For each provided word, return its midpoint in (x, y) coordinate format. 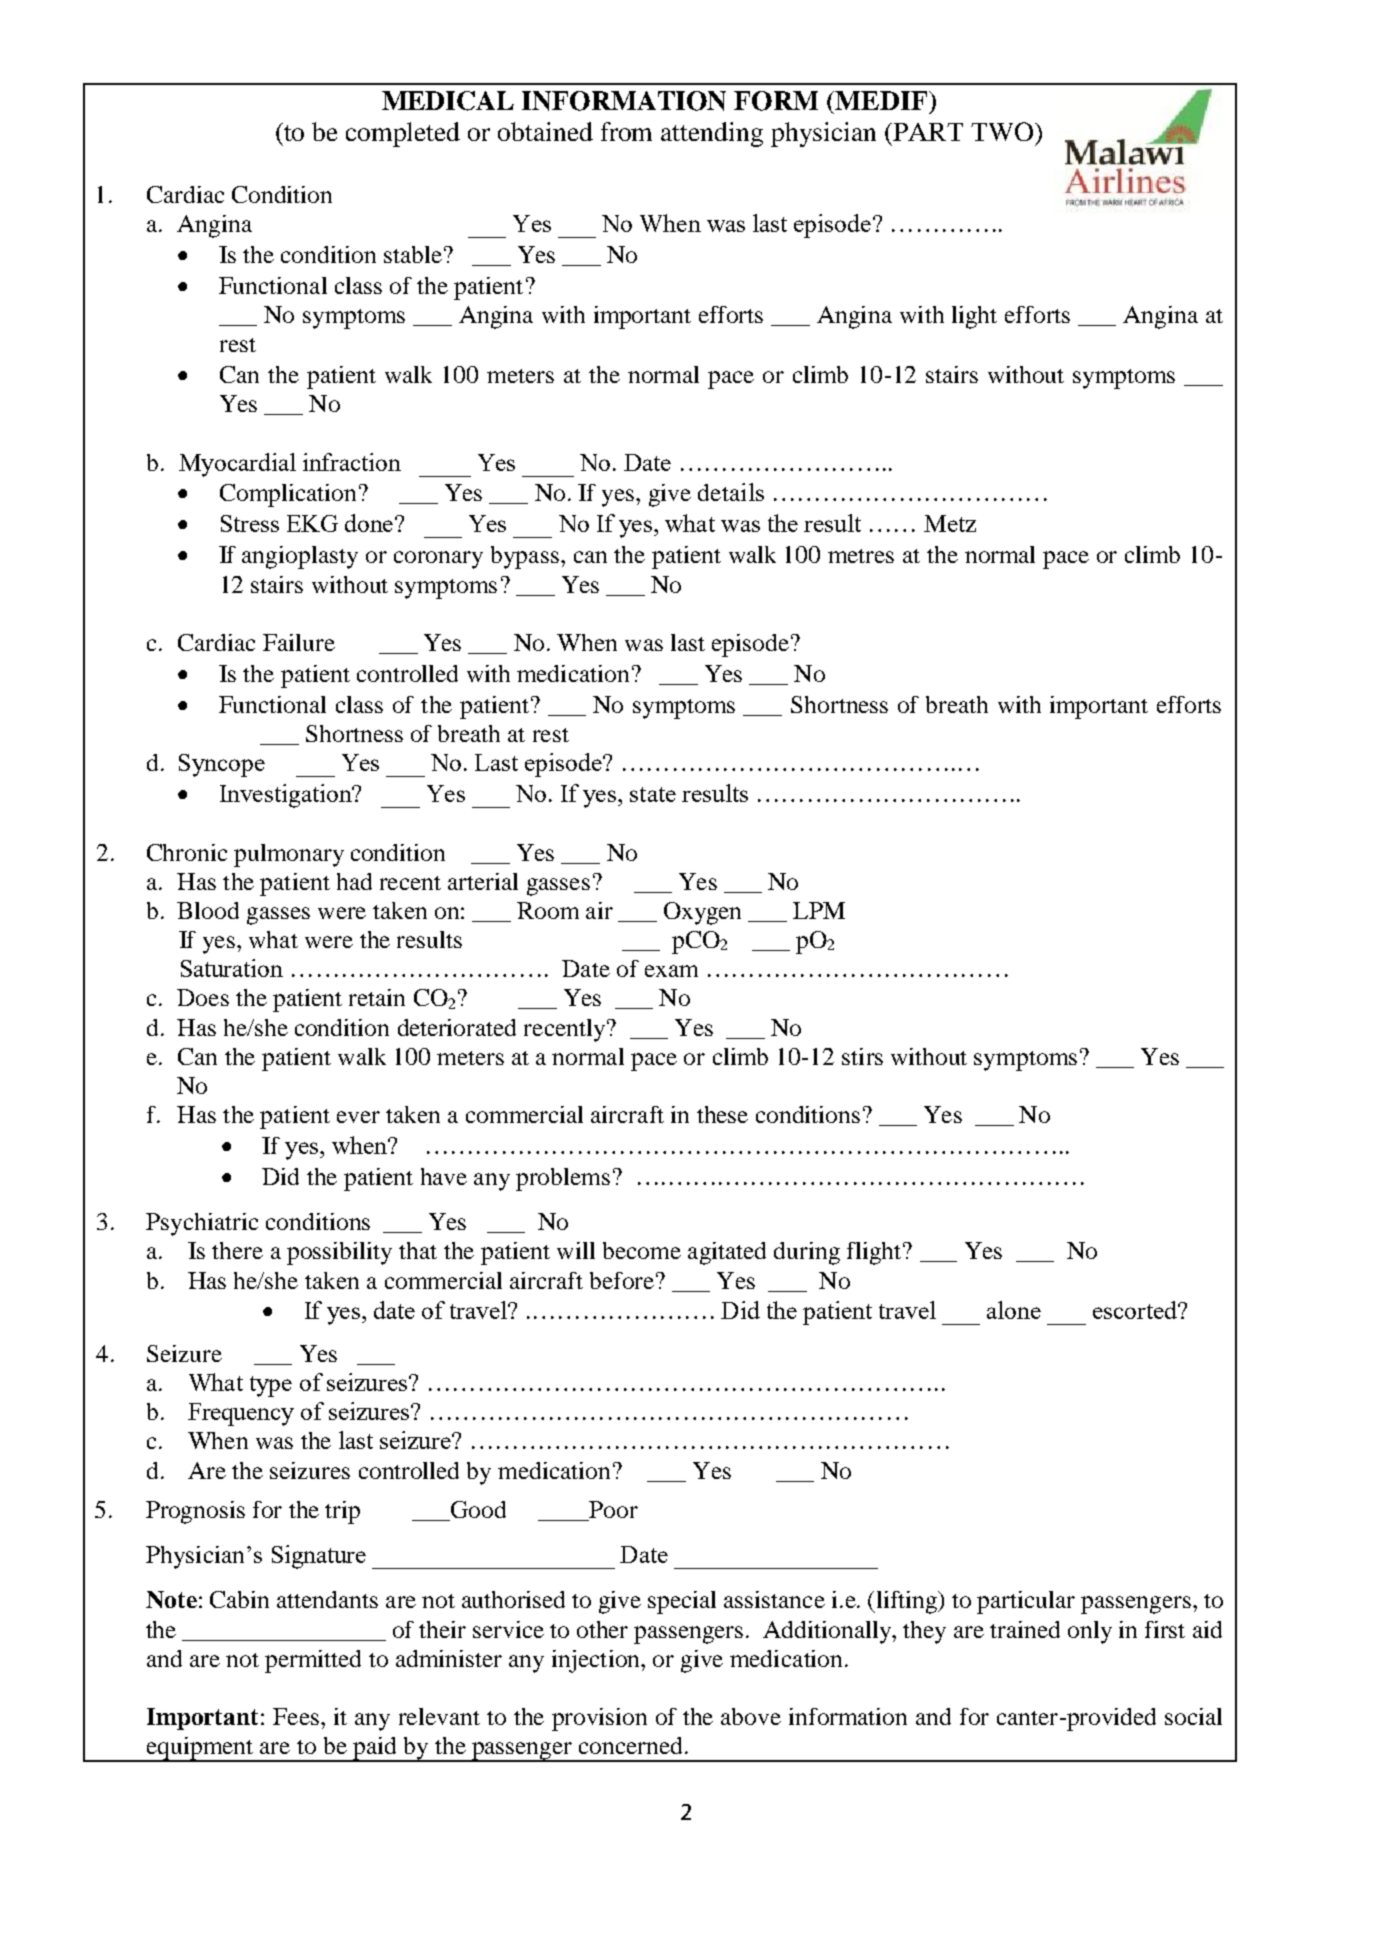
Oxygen (702, 913)
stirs (862, 1056)
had (354, 881)
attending (712, 134)
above (751, 1716)
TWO (1002, 131)
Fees (296, 1716)
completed (403, 134)
